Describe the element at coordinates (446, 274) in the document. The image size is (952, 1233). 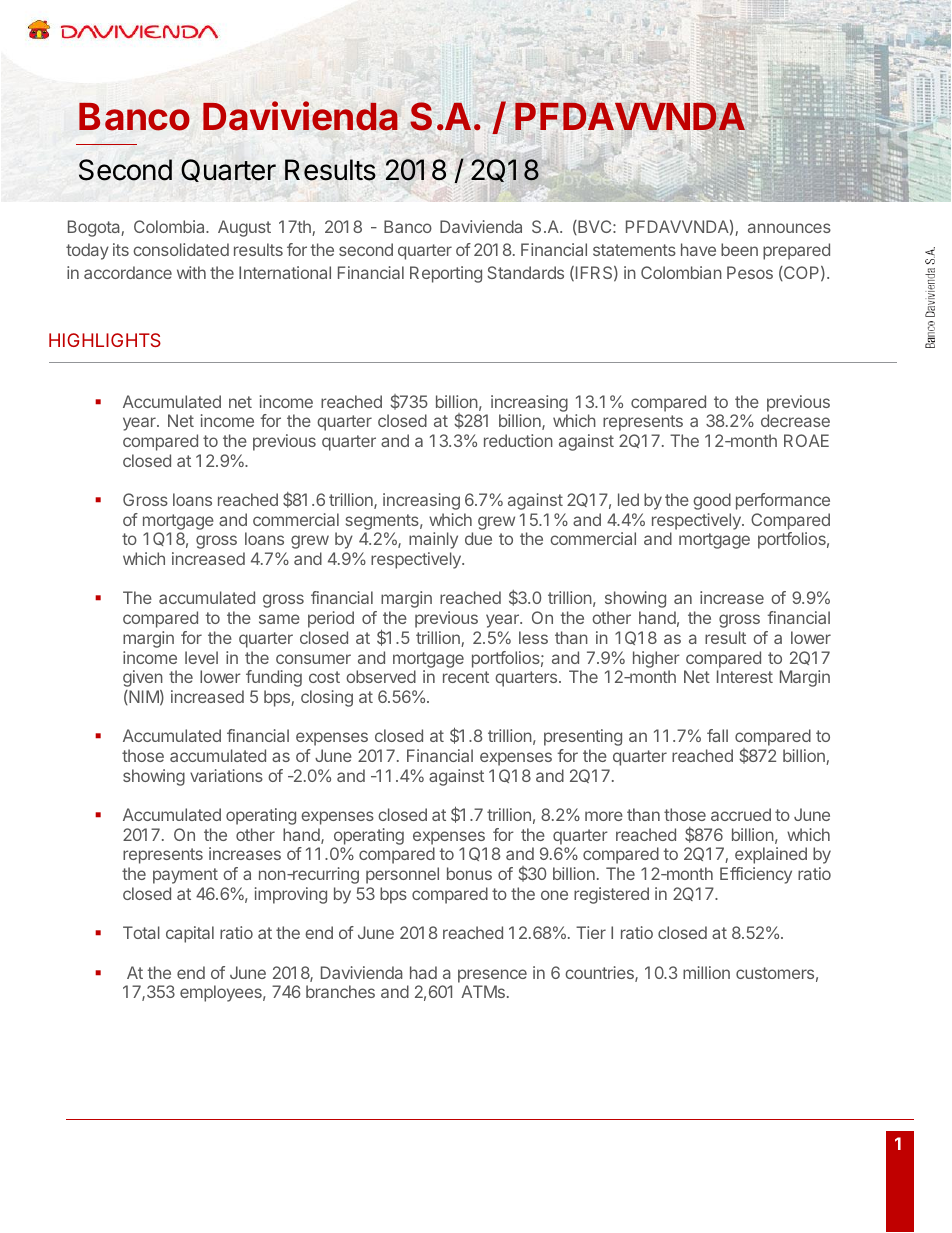
I see `Reporting` at that location.
